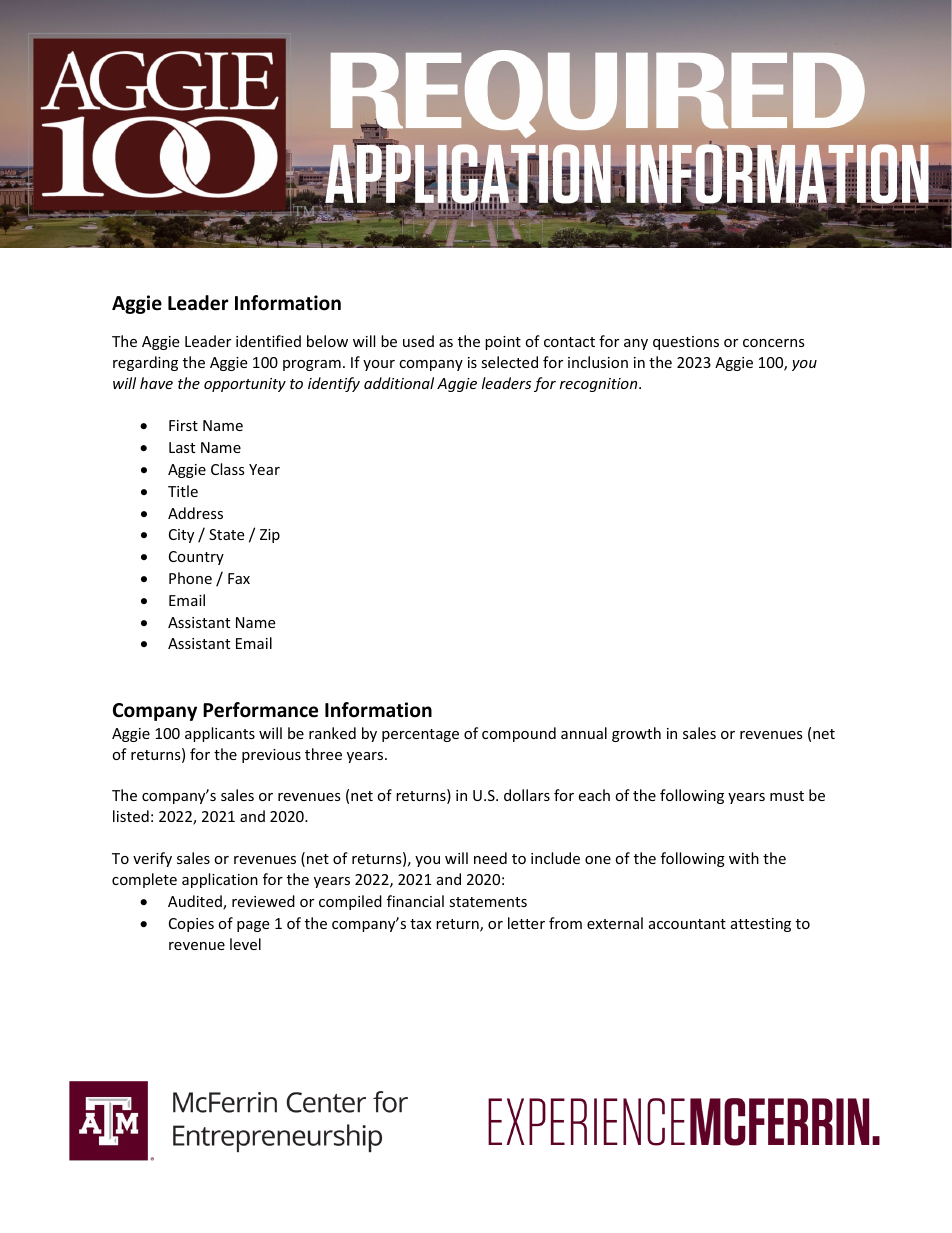 Image resolution: width=952 pixels, height=1233 pixels. Describe the element at coordinates (271, 756) in the page. I see `previous` at that location.
